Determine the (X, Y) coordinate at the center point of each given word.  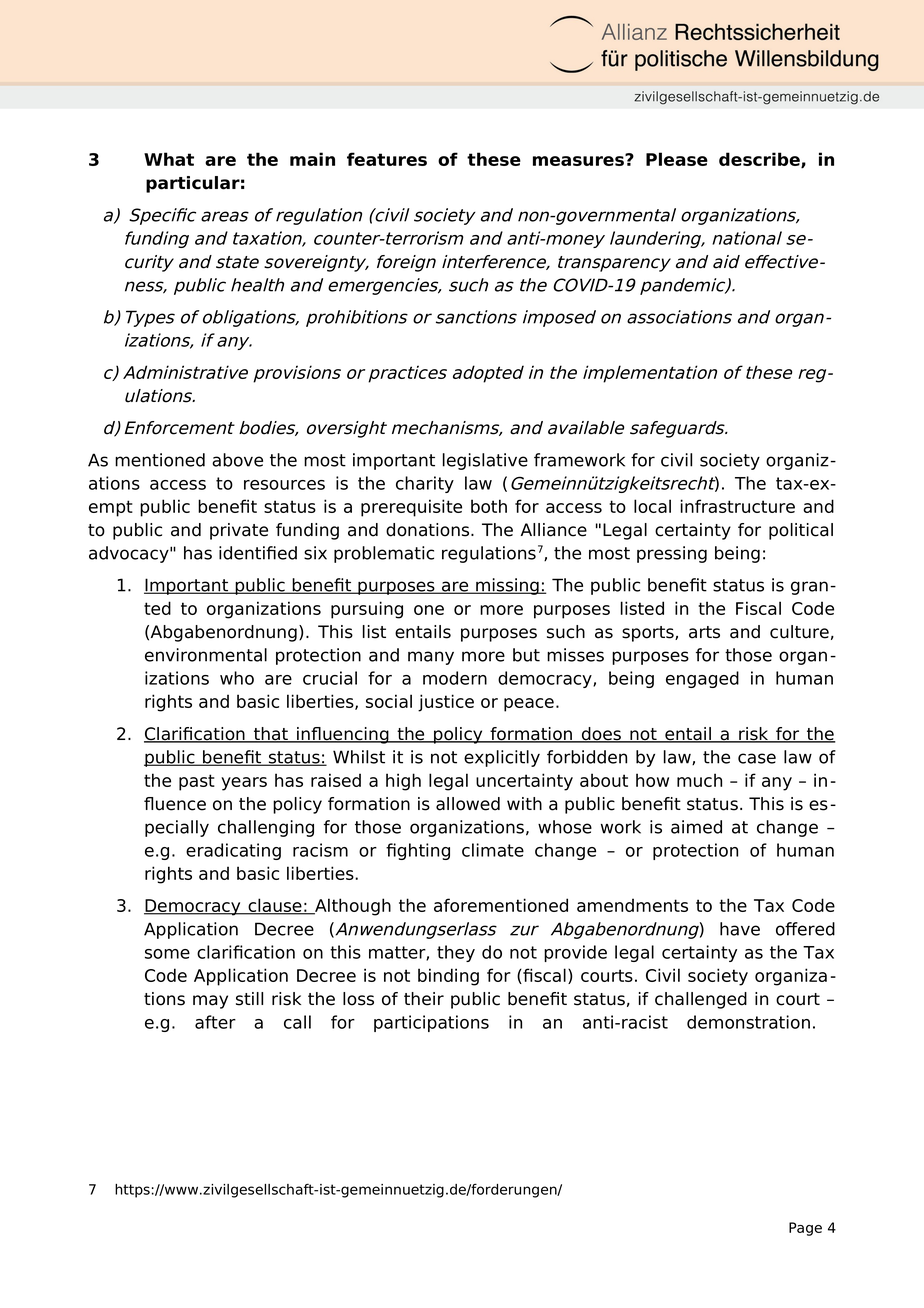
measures (579, 160)
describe (760, 160)
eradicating (233, 851)
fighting (418, 851)
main (312, 159)
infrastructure (738, 506)
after (215, 1022)
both (489, 506)
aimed (696, 827)
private (239, 531)
